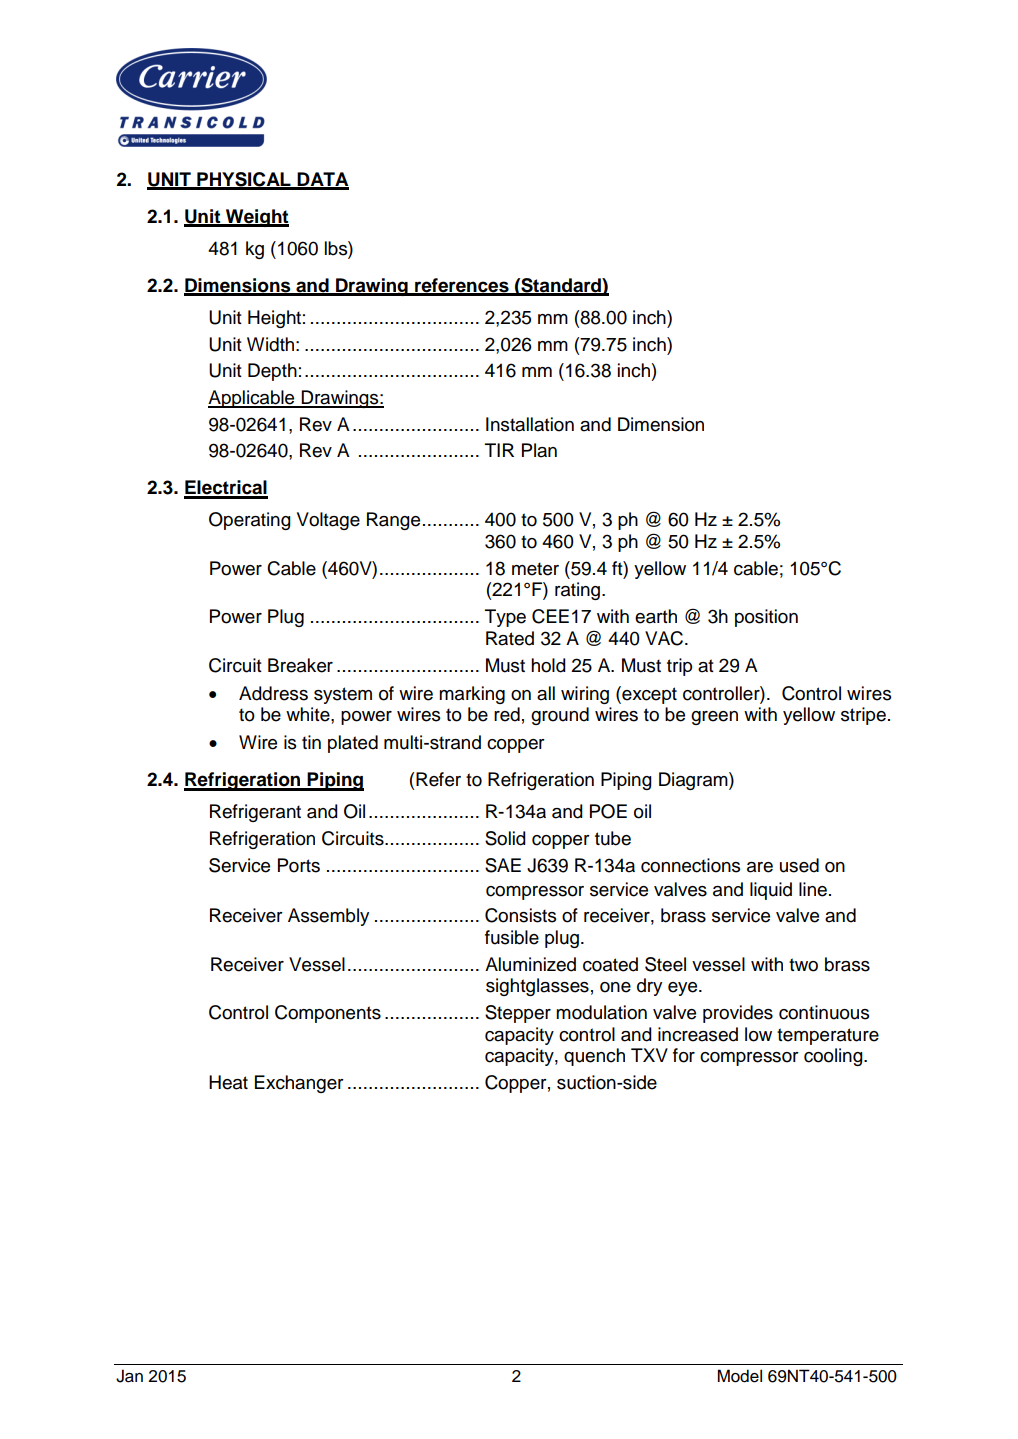 The width and height of the document is (1018, 1439). Describe the element at coordinates (256, 218) in the document. I see `Weight` at that location.
